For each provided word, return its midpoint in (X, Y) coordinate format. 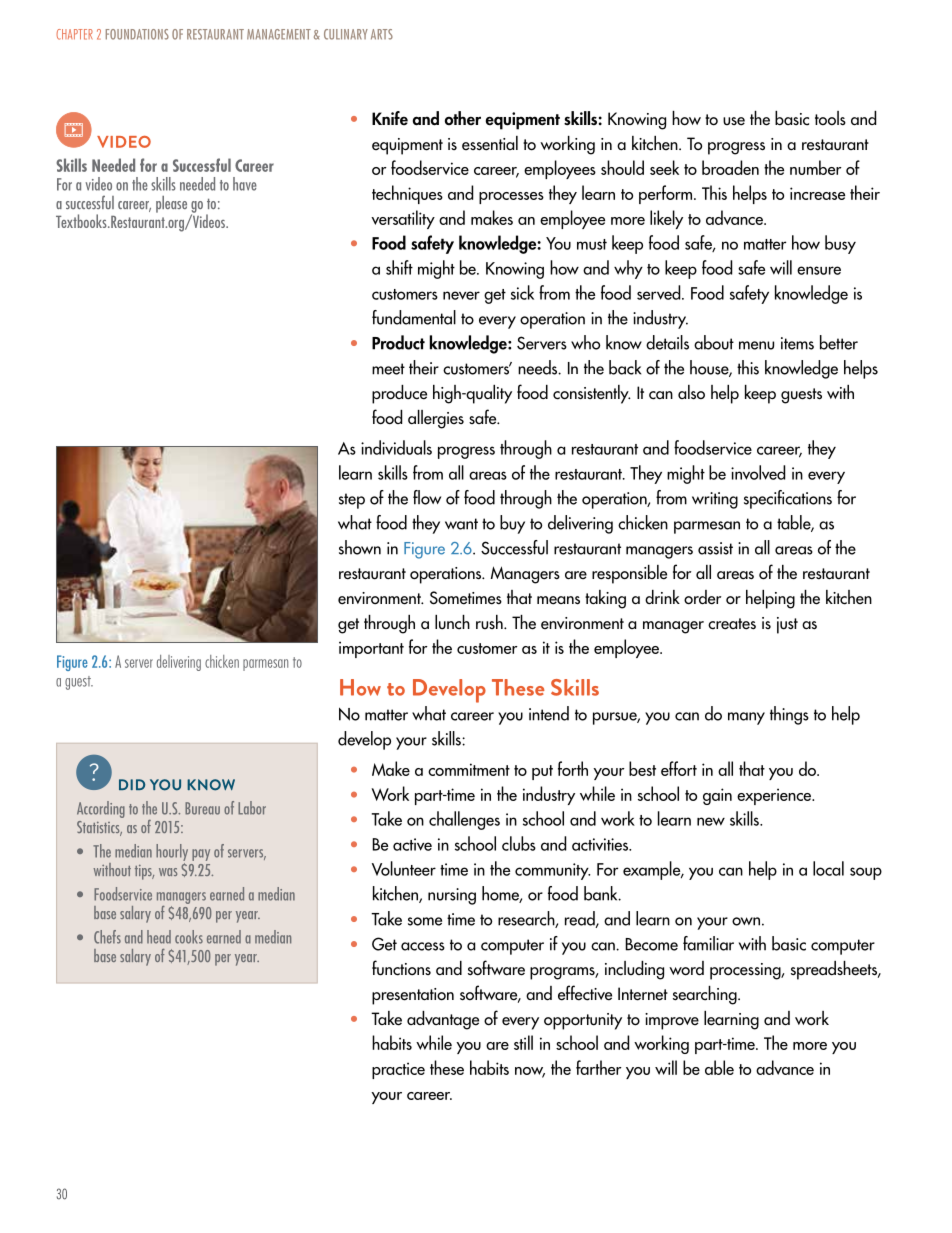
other (463, 118)
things (789, 715)
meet (388, 369)
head (159, 937)
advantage (443, 1020)
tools (830, 118)
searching (706, 995)
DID (132, 784)
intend (549, 713)
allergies (436, 419)
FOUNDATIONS (137, 34)
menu (756, 345)
